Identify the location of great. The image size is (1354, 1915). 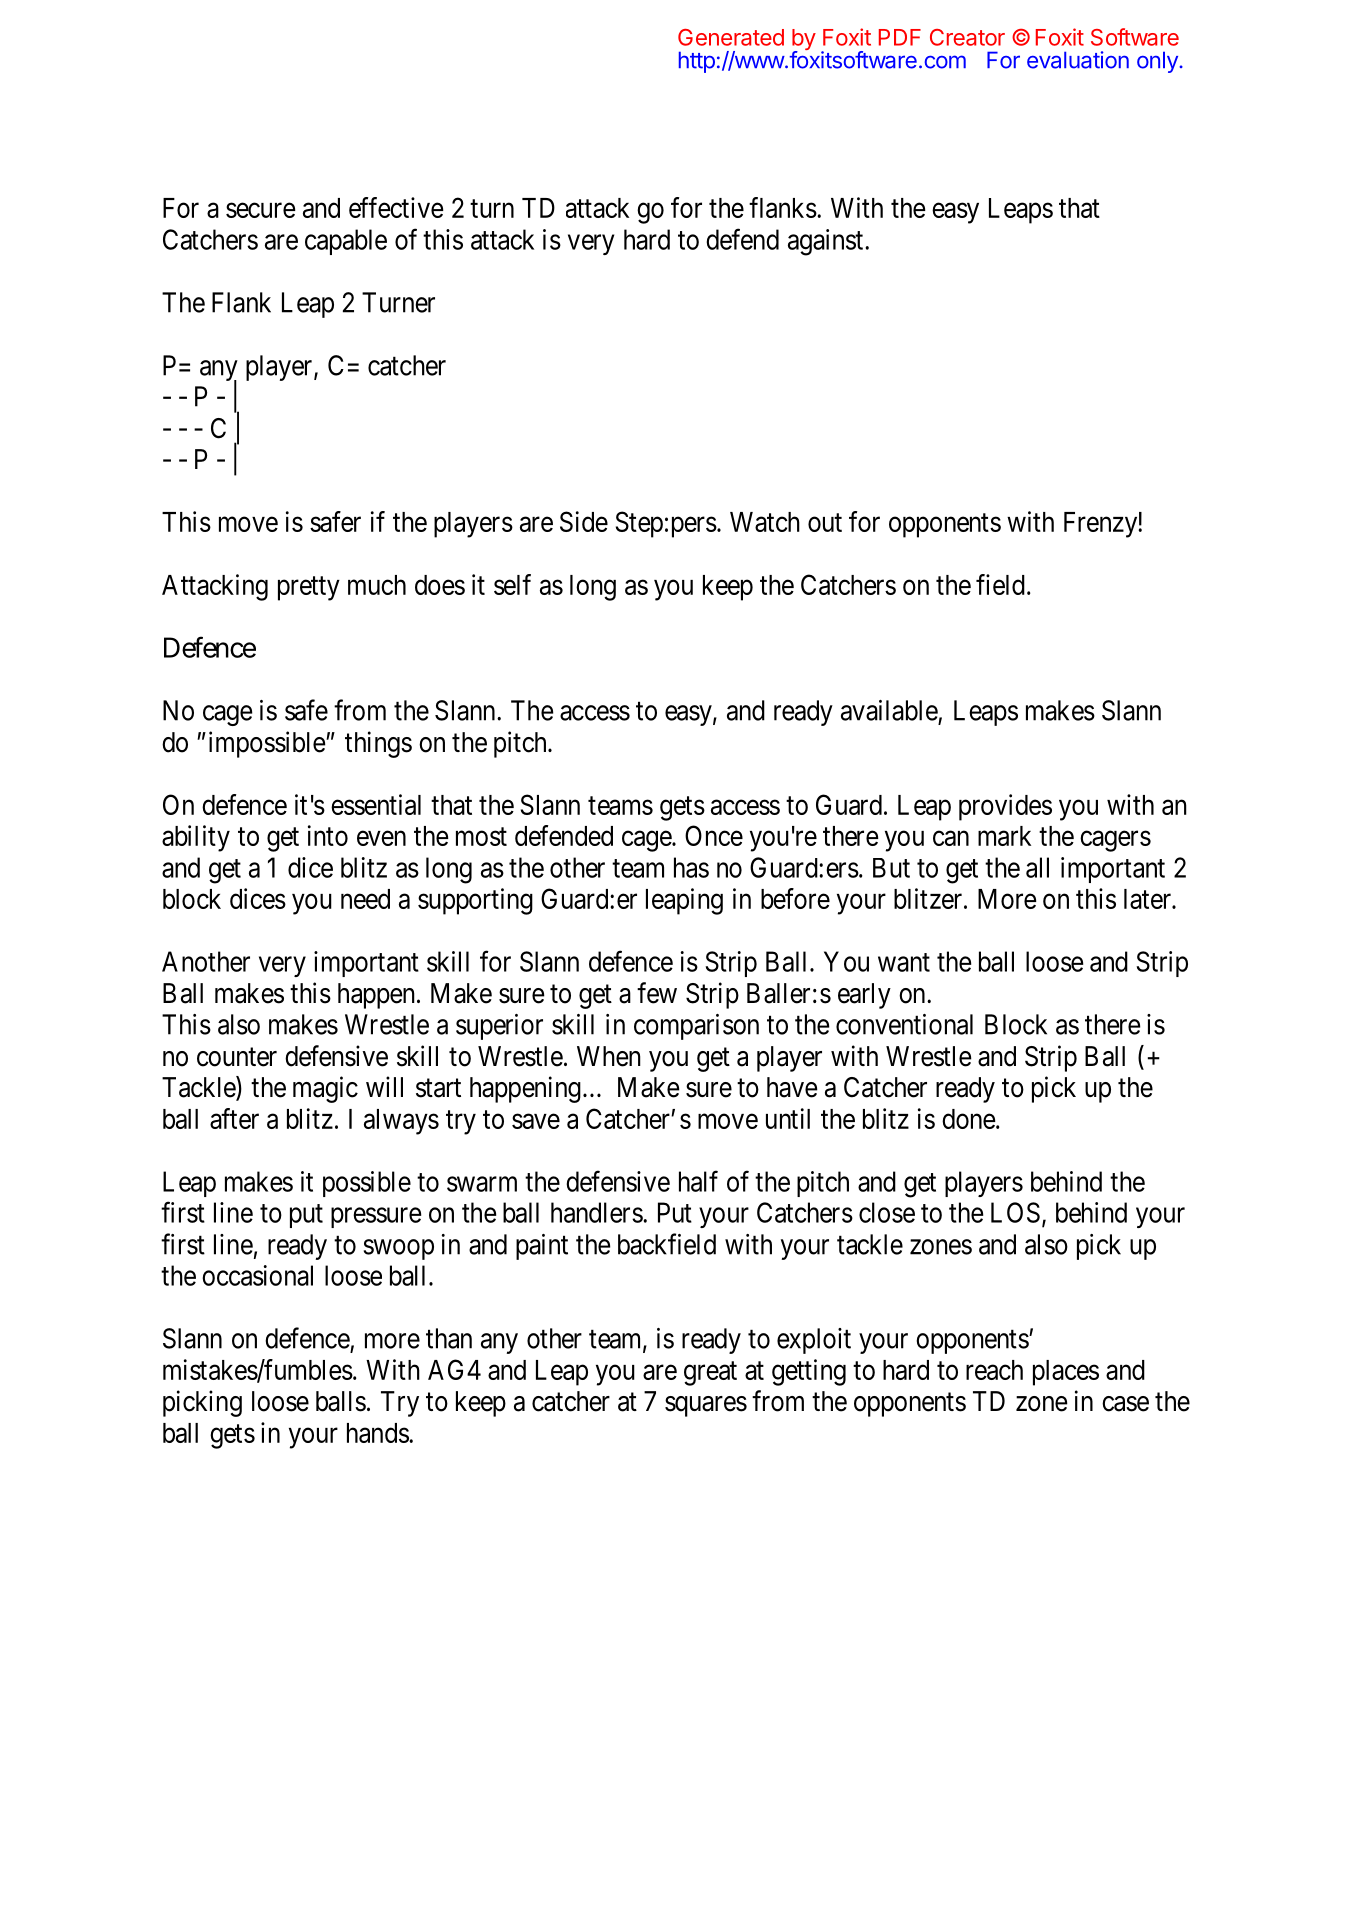
(710, 1374).
